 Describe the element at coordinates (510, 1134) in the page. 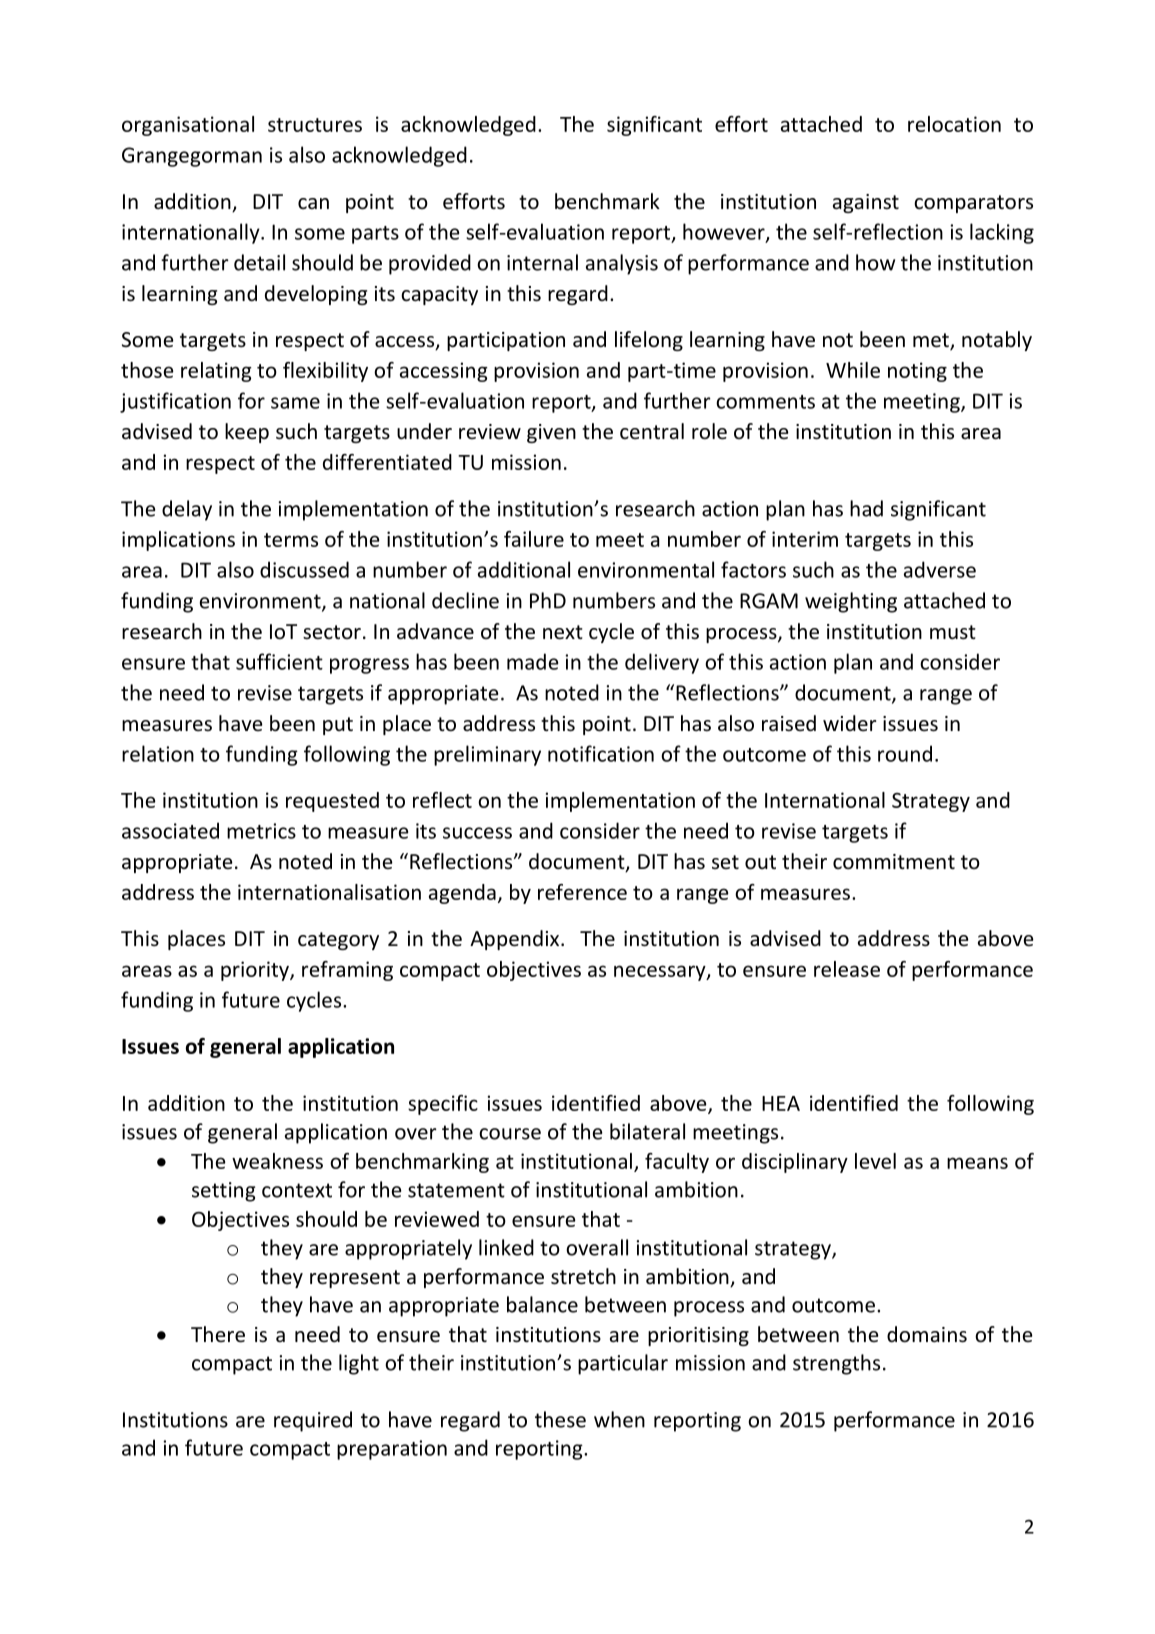

I see `course` at that location.
